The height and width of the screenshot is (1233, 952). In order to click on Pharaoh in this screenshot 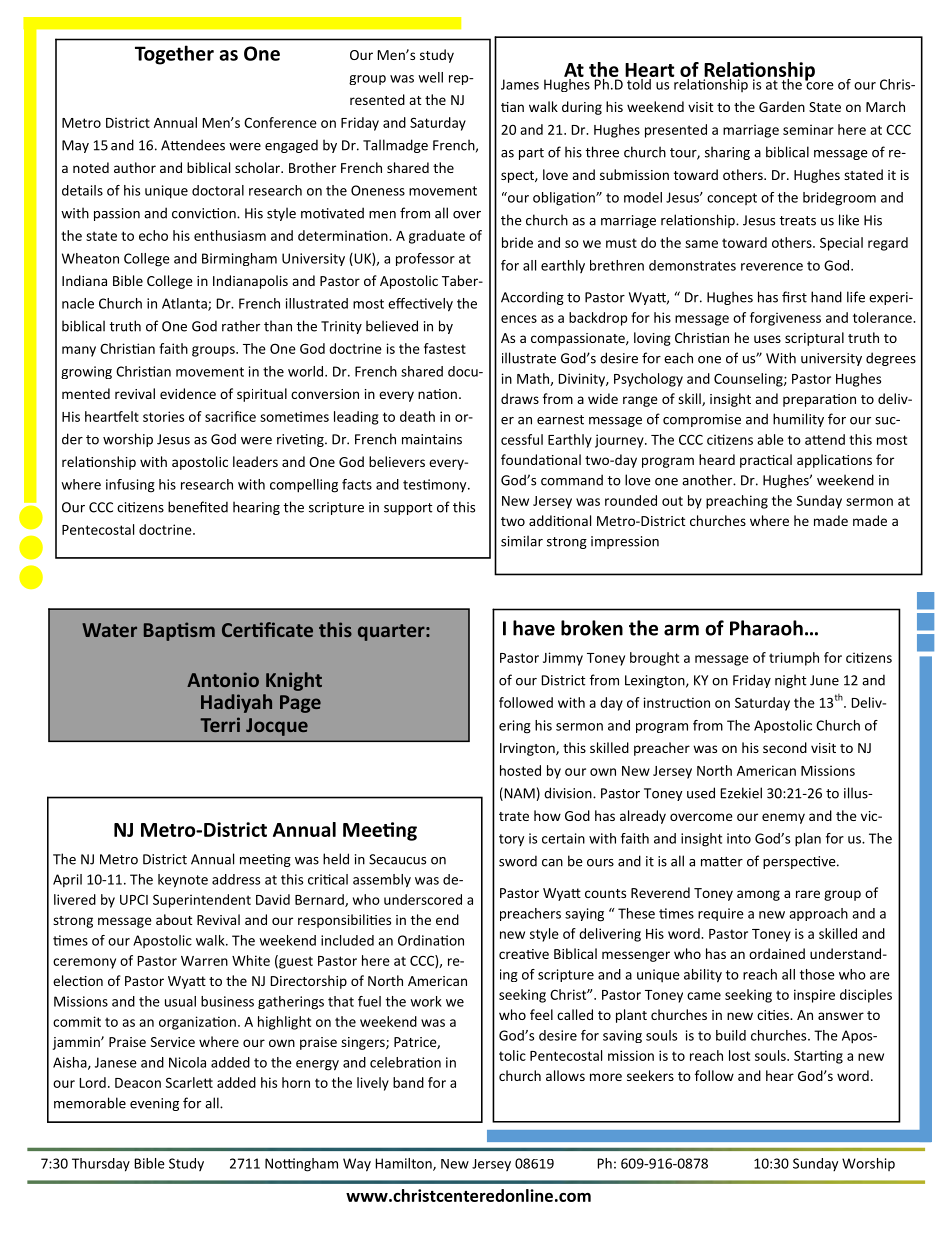, I will do `click(766, 628)`.
